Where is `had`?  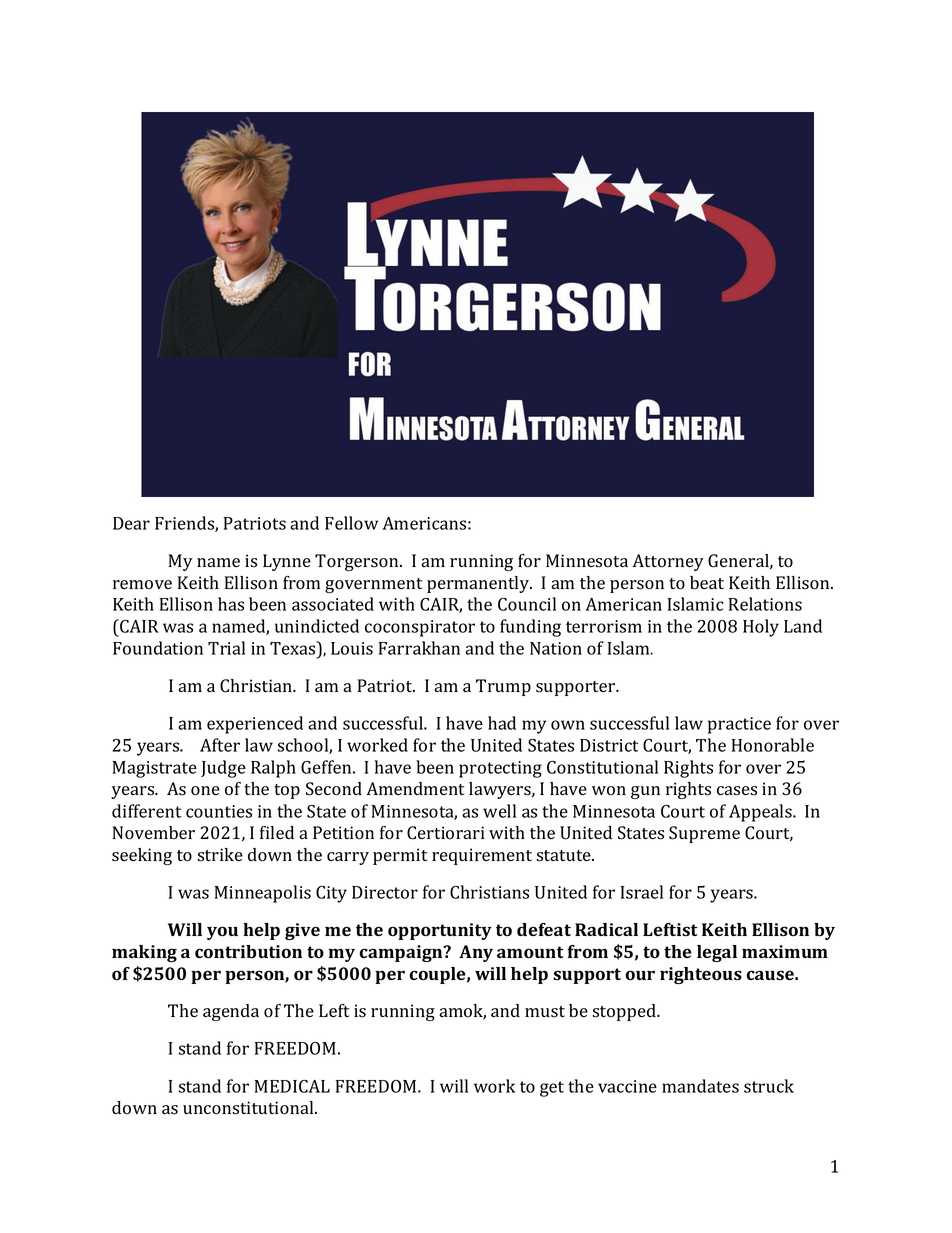 had is located at coordinates (502, 723).
